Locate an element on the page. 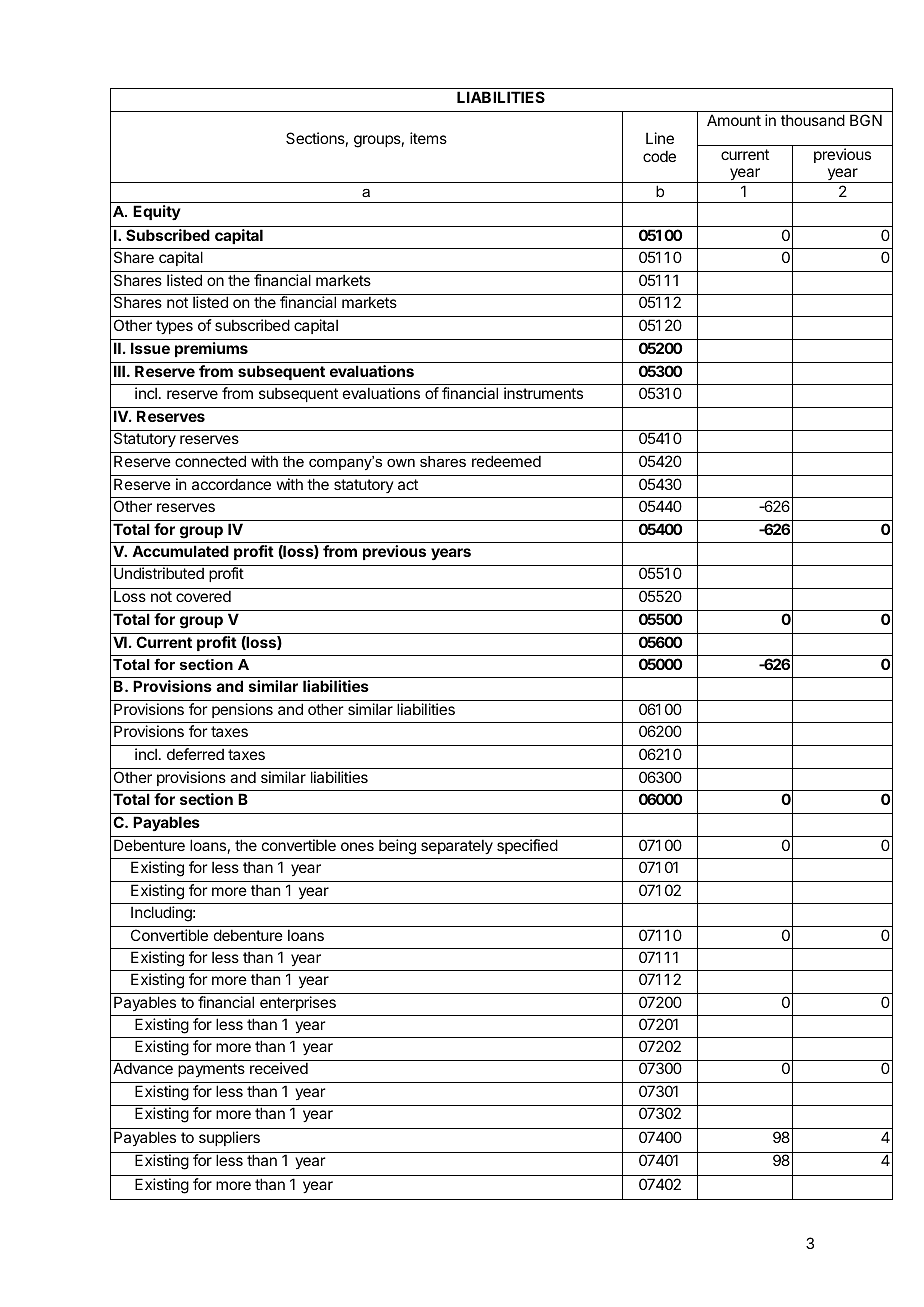  deferred is located at coordinates (195, 754).
